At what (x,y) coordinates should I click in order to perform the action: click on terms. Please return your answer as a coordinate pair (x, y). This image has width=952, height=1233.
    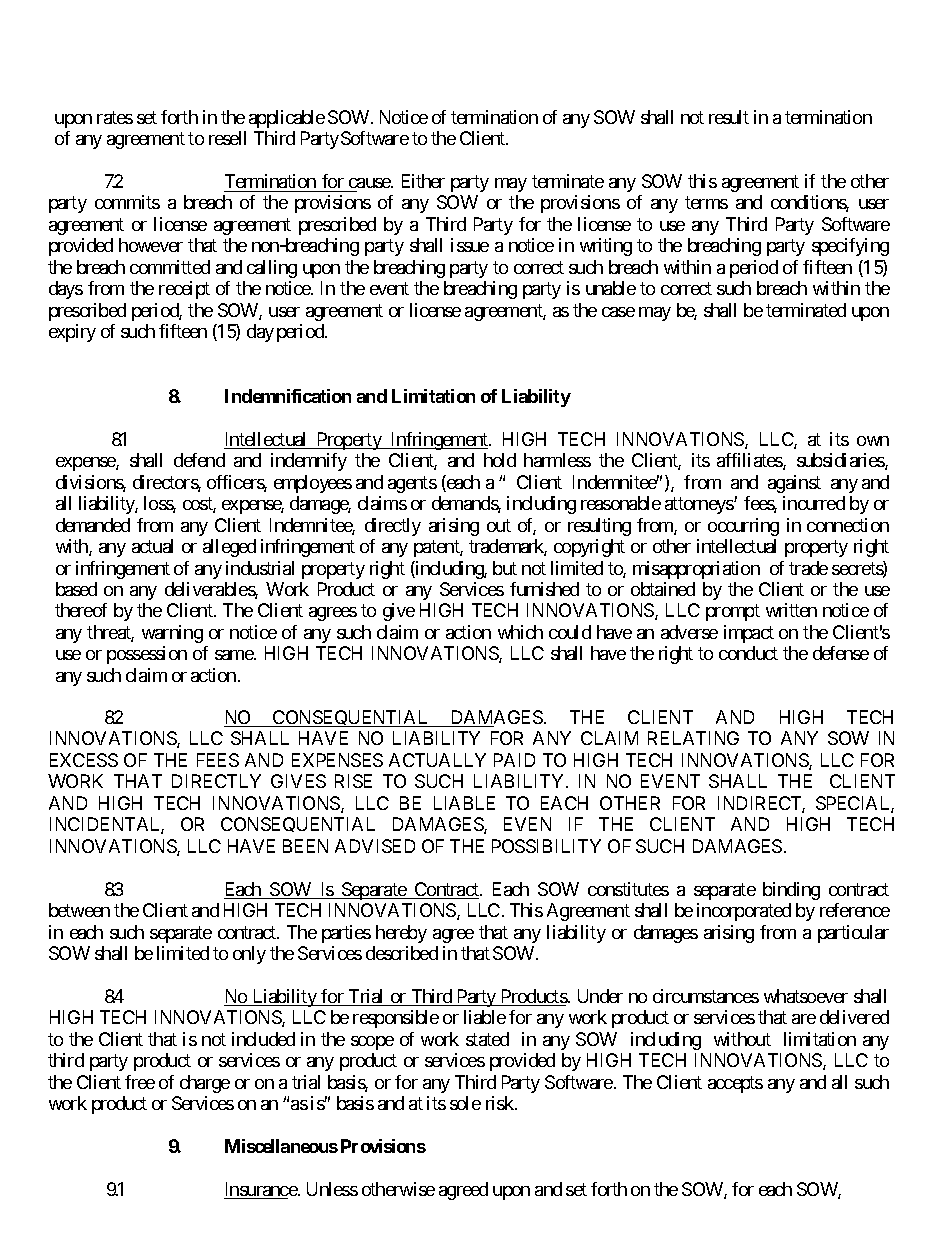
    Looking at the image, I should click on (706, 203).
